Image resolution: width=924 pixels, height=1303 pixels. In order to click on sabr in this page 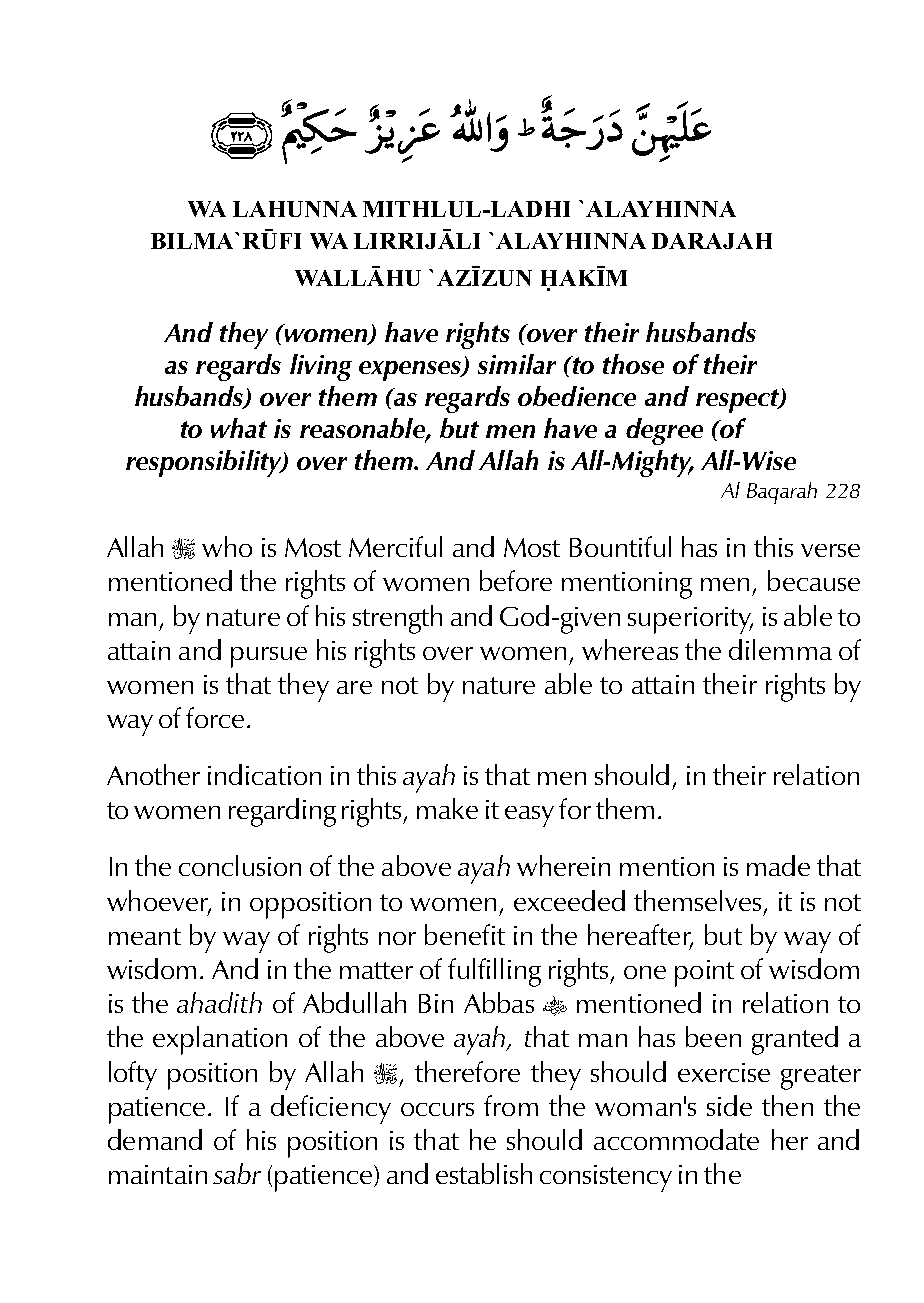, I will do `click(237, 1173)`.
